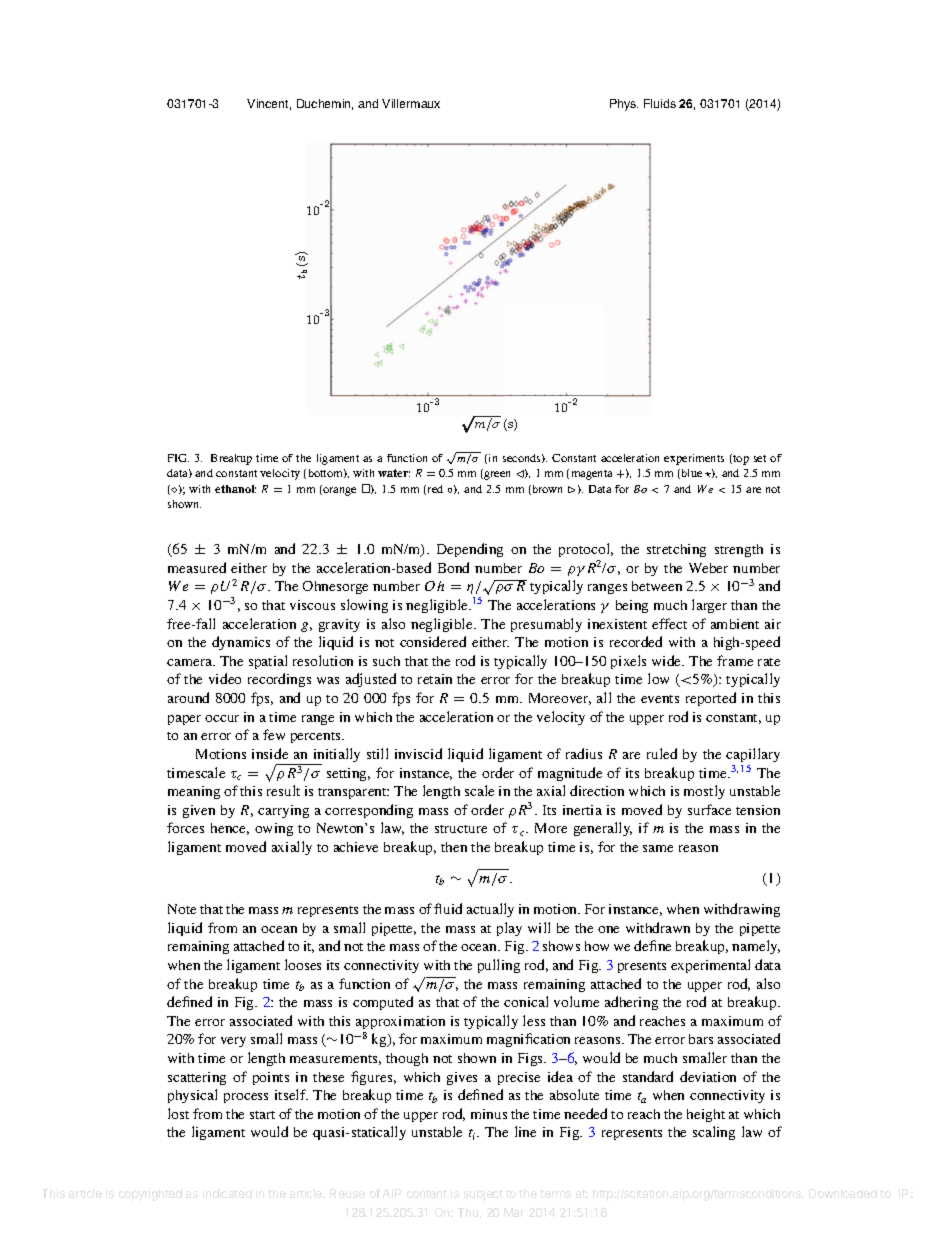  Describe the element at coordinates (262, 1115) in the page. I see `start` at that location.
